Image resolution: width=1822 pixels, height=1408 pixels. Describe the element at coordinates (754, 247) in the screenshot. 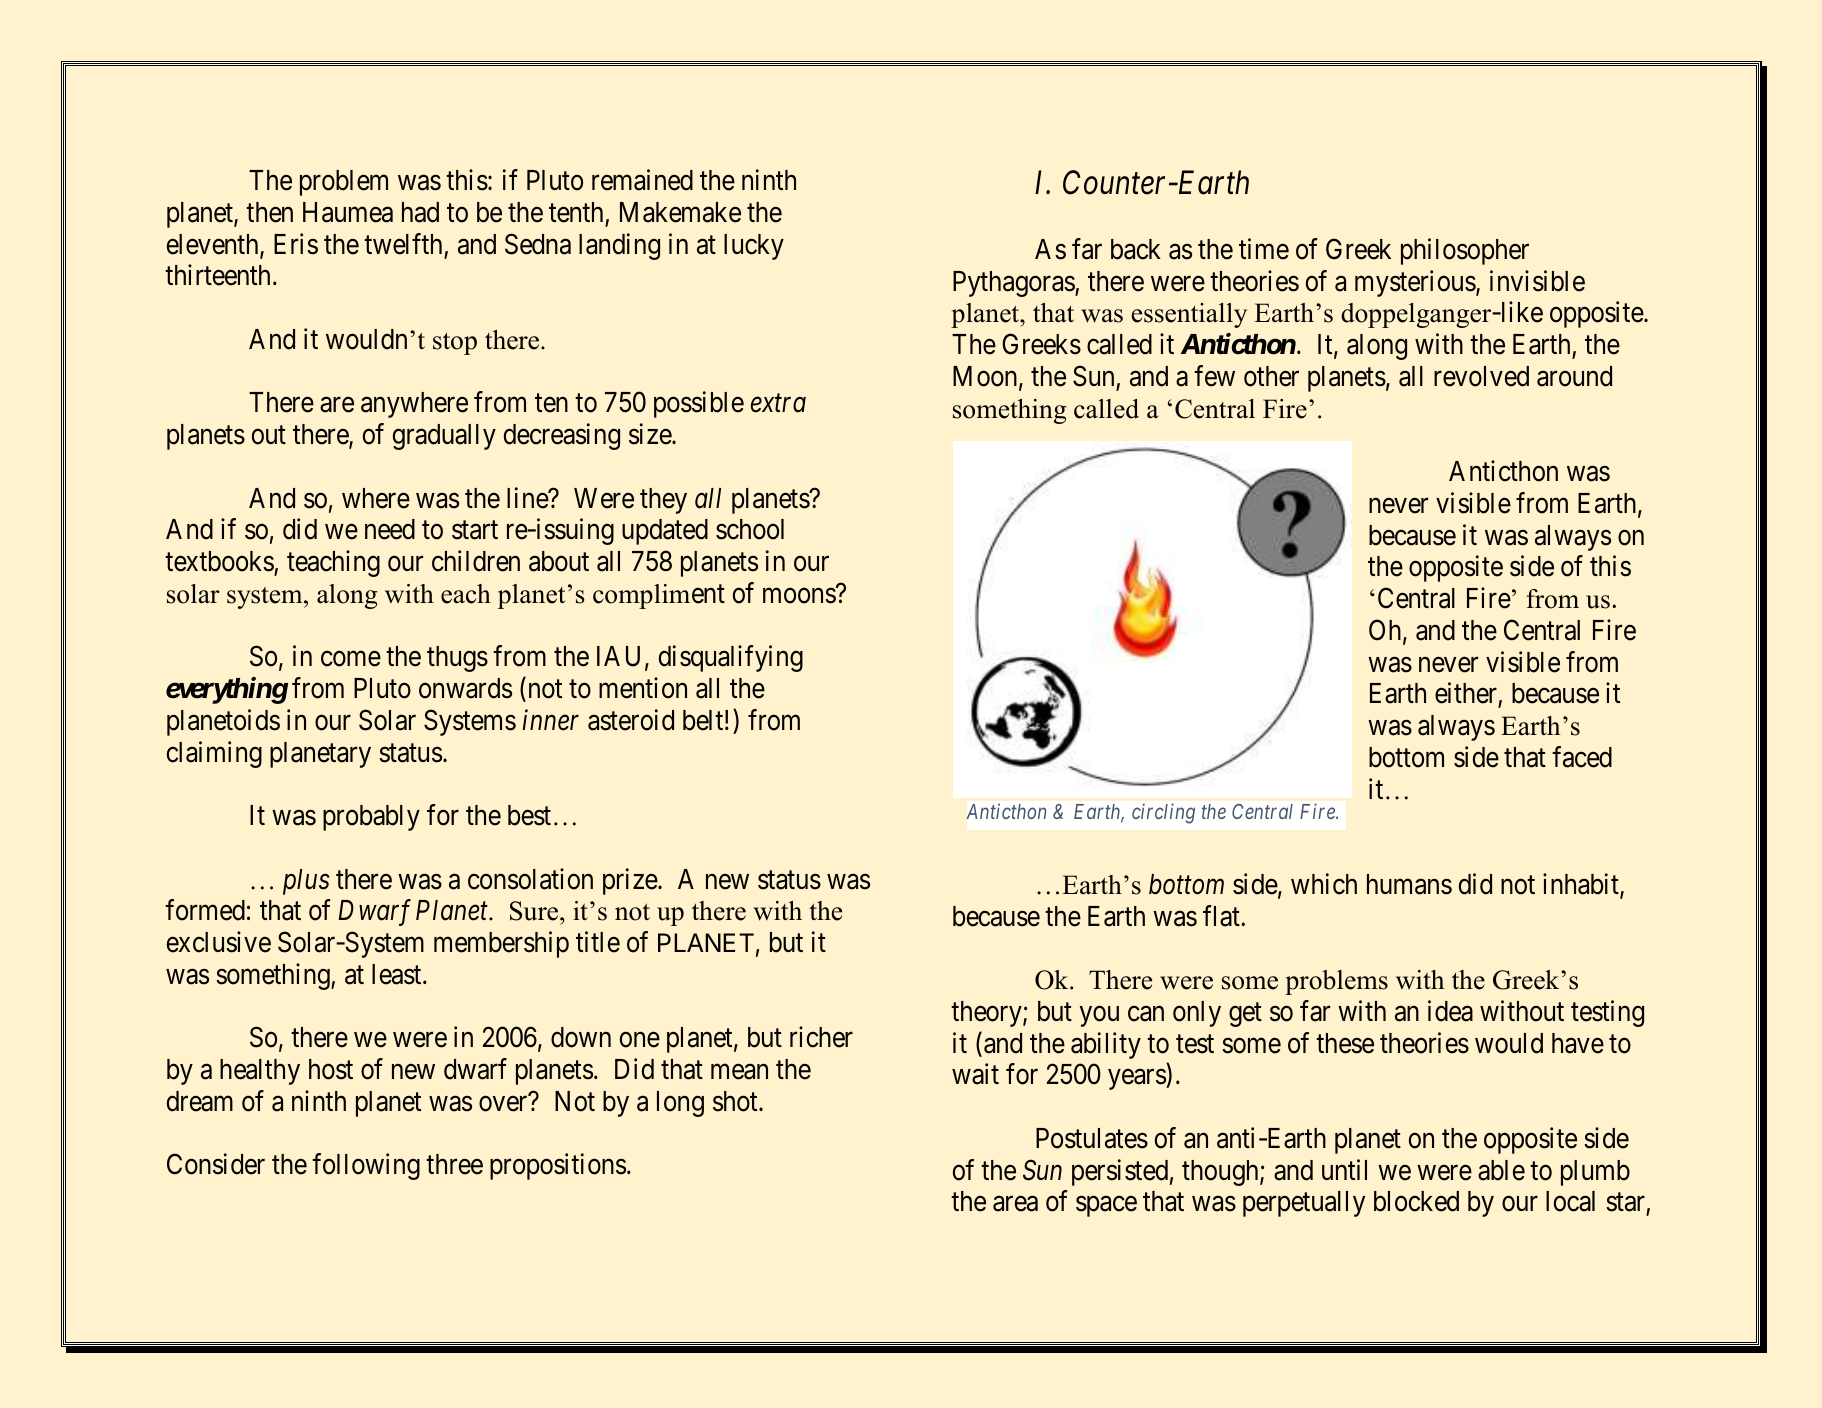

I see `lucky` at that location.
